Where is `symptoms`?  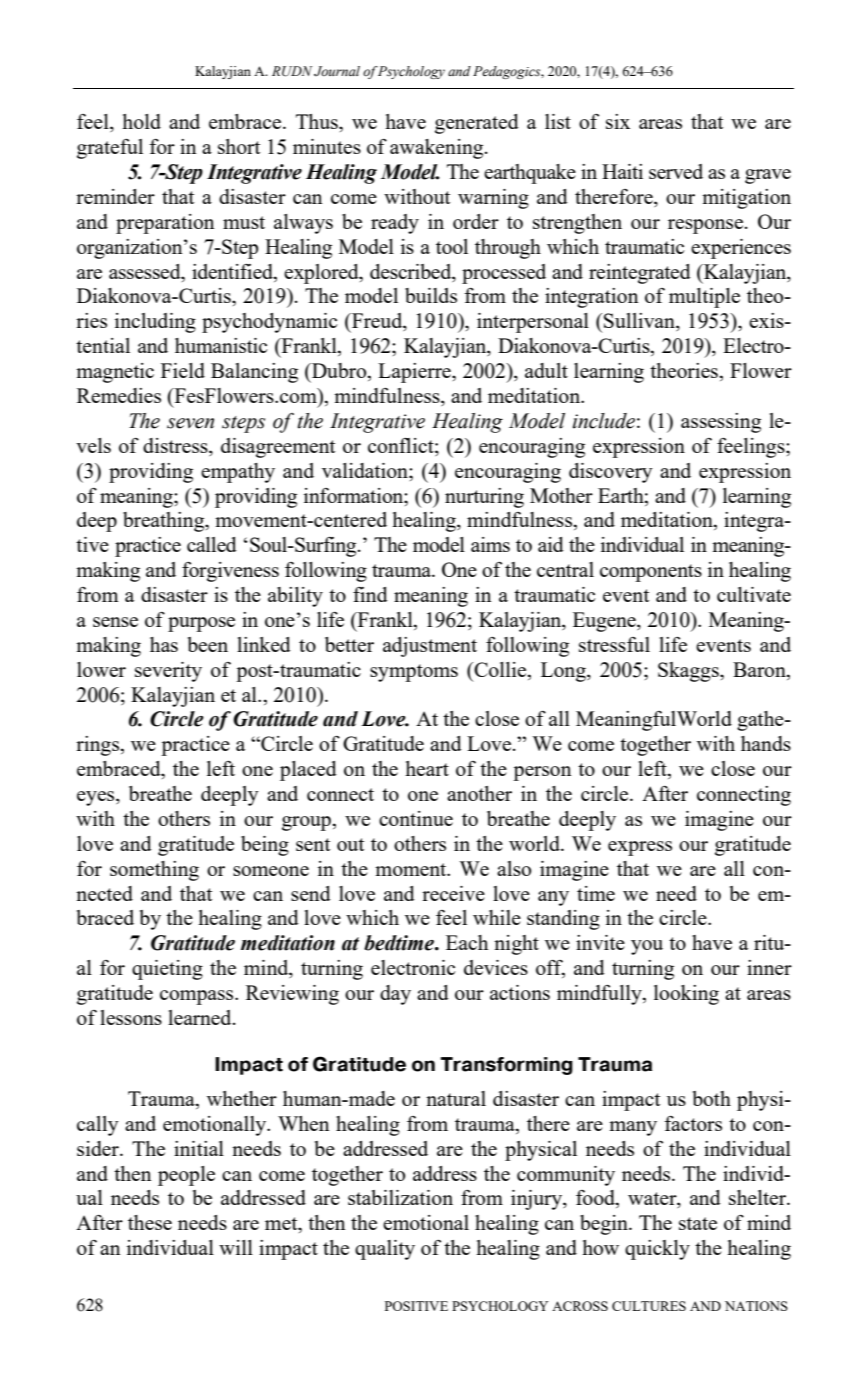
symptoms is located at coordinates (414, 673).
